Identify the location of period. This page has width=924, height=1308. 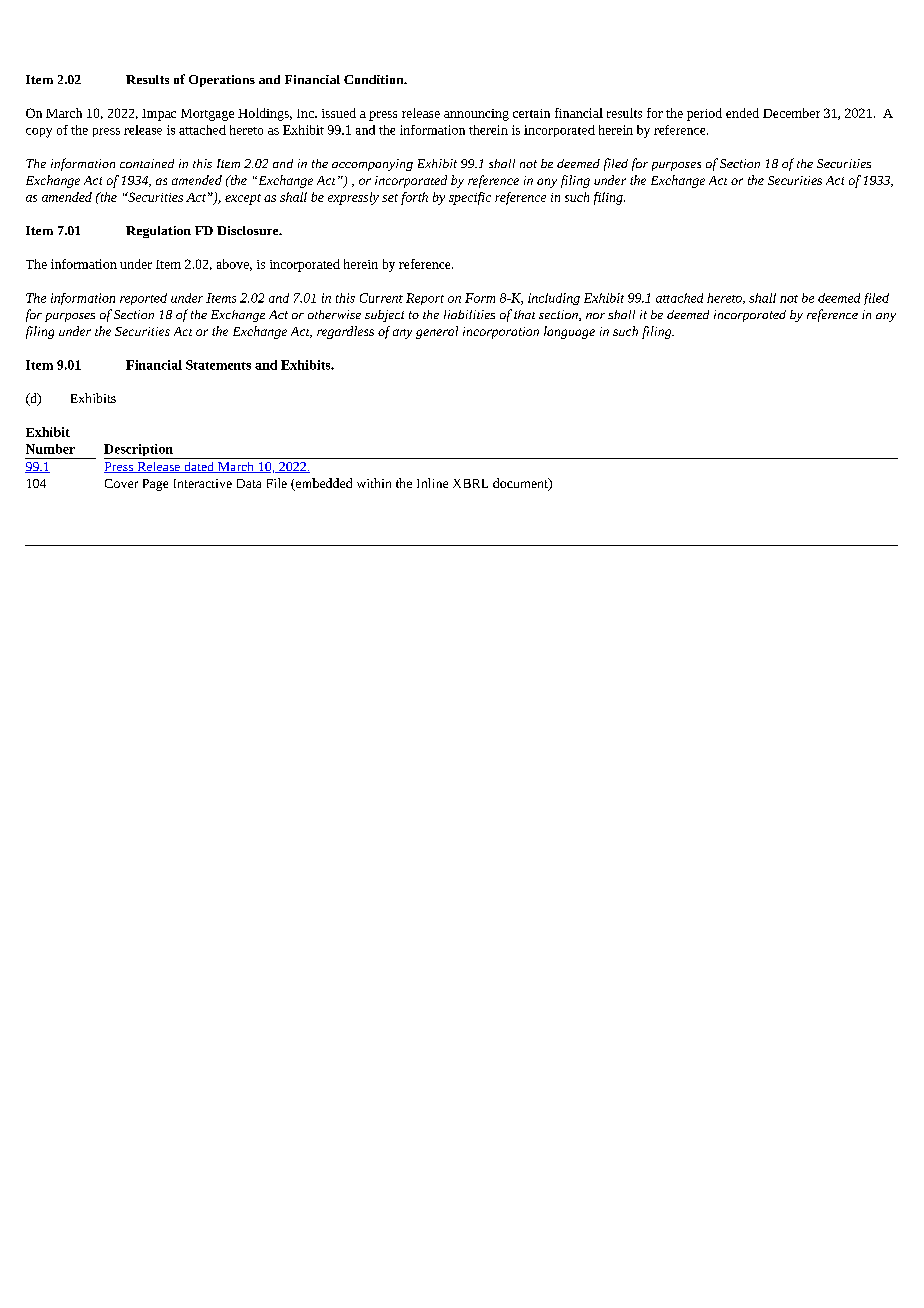
(704, 114).
